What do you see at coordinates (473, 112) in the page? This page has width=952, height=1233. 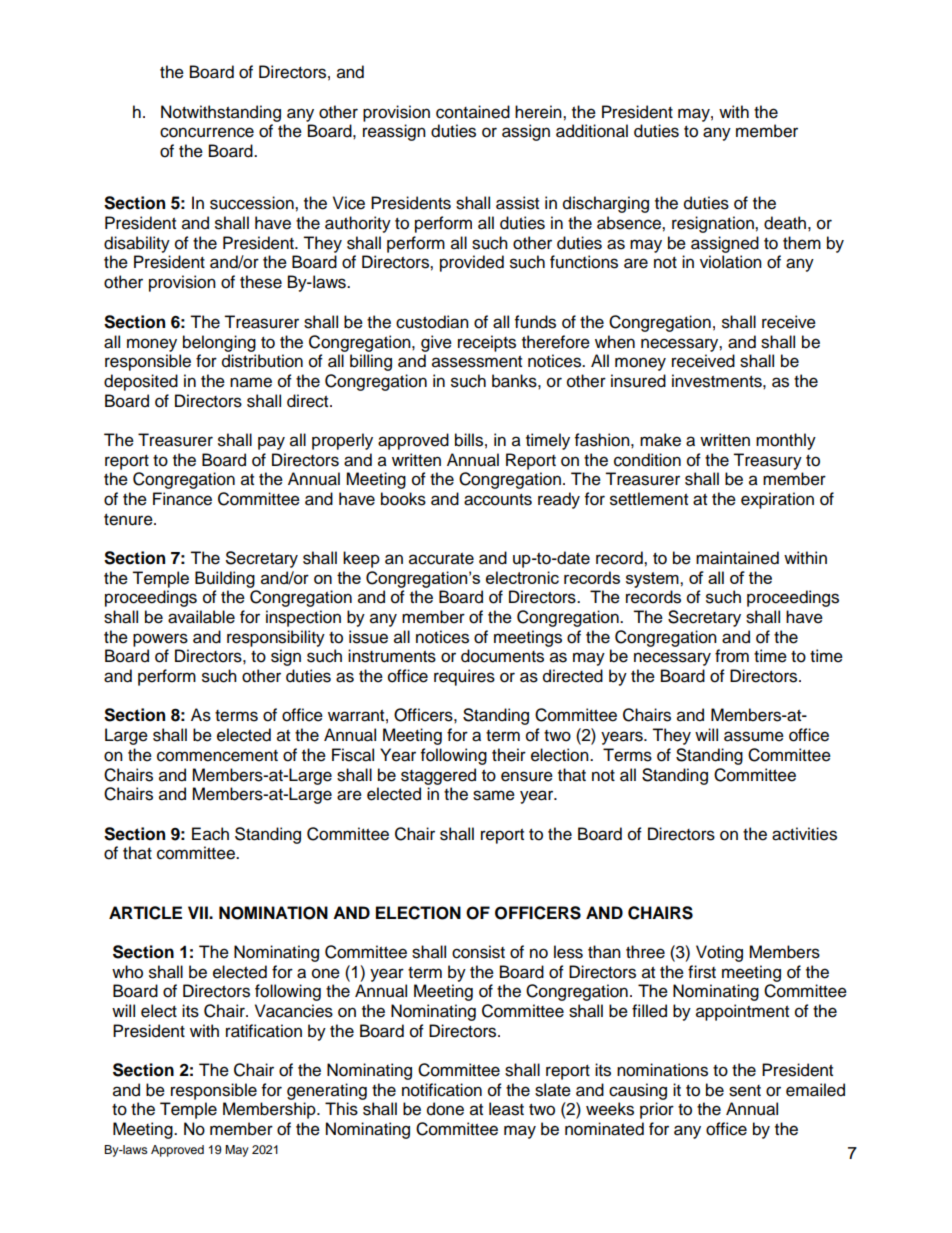 I see `contained` at bounding box center [473, 112].
